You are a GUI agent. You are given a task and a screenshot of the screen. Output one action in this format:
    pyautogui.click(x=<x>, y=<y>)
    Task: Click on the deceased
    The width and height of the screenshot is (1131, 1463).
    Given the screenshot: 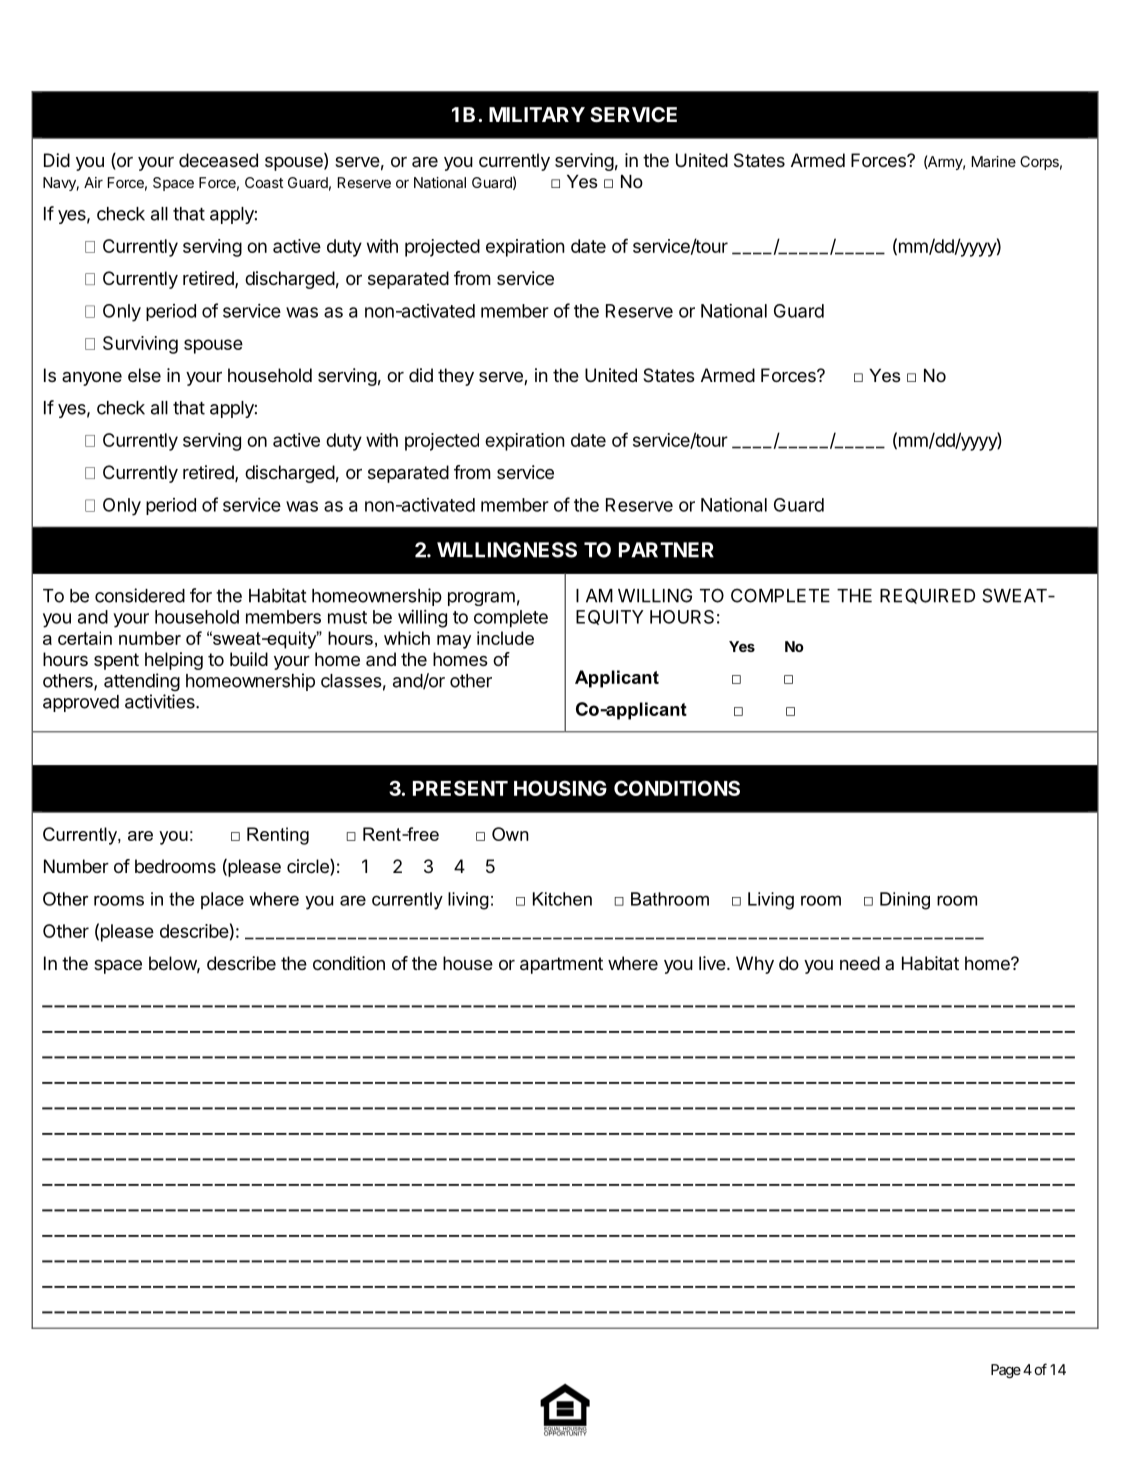 What is the action you would take?
    pyautogui.click(x=218, y=160)
